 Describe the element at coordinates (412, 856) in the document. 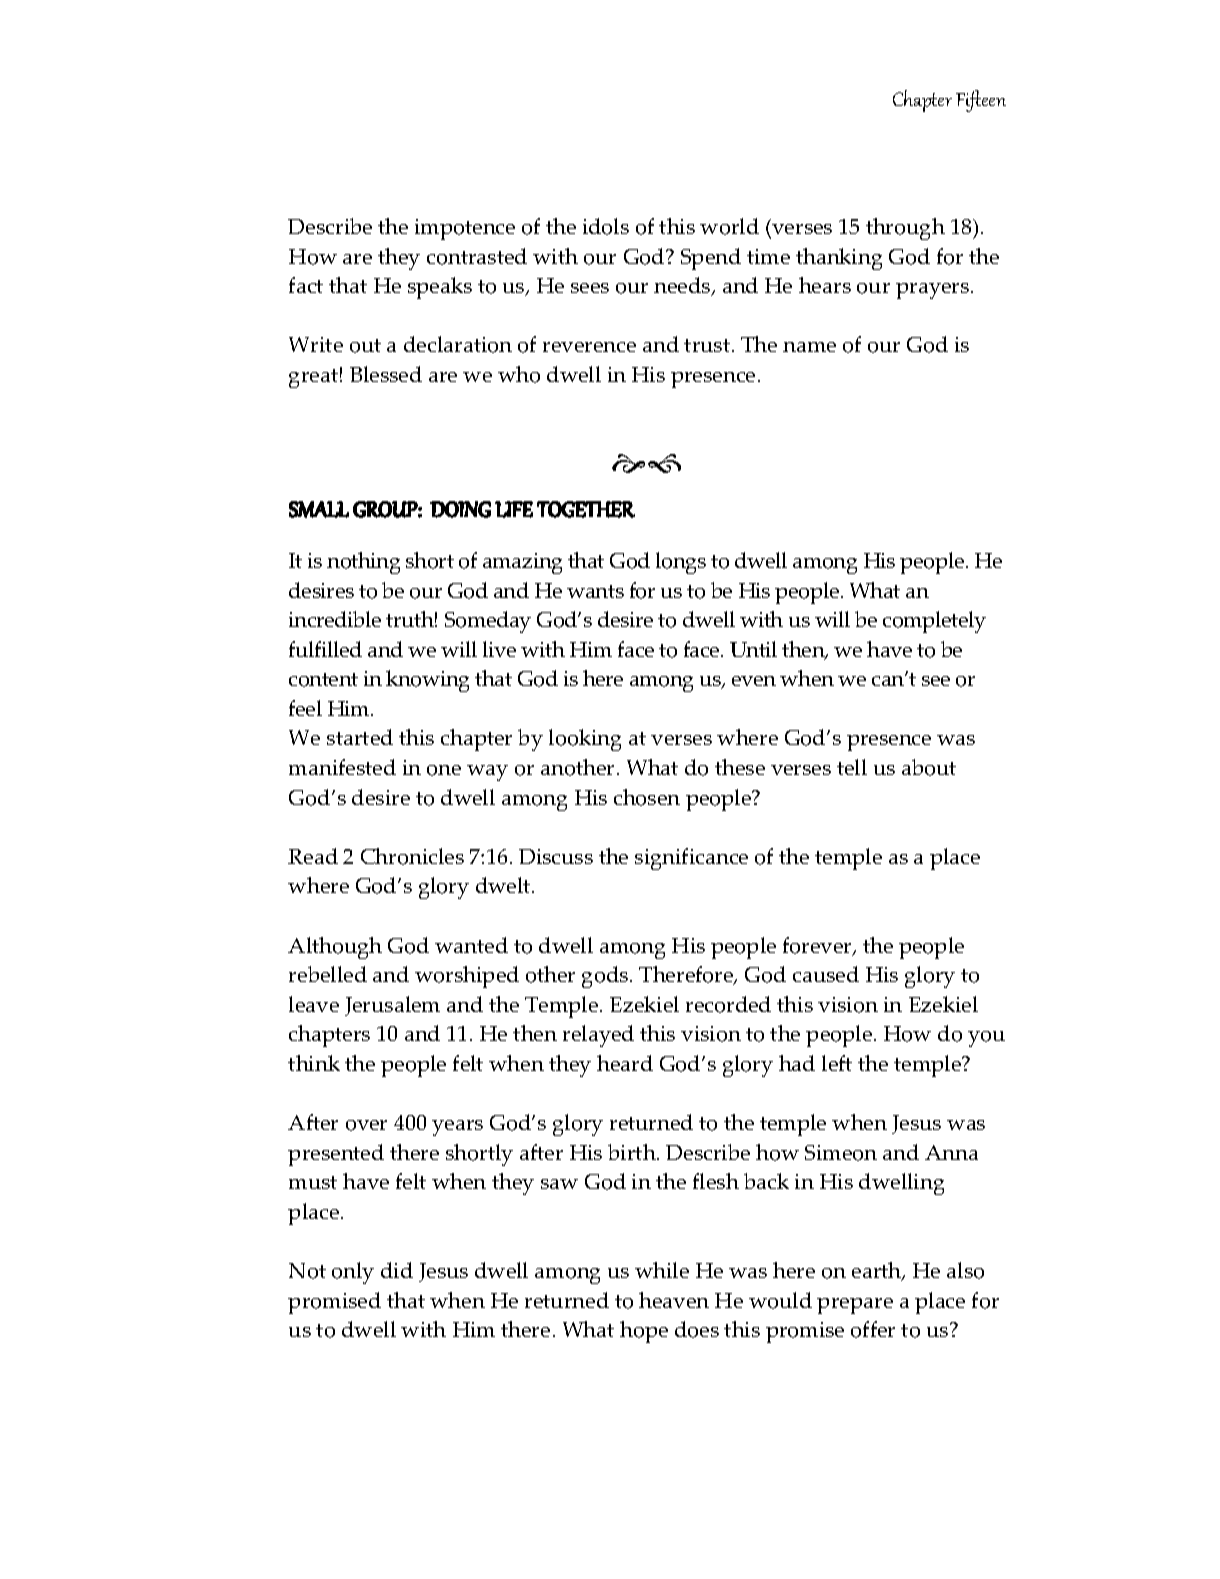

I see `Chronicles` at that location.
